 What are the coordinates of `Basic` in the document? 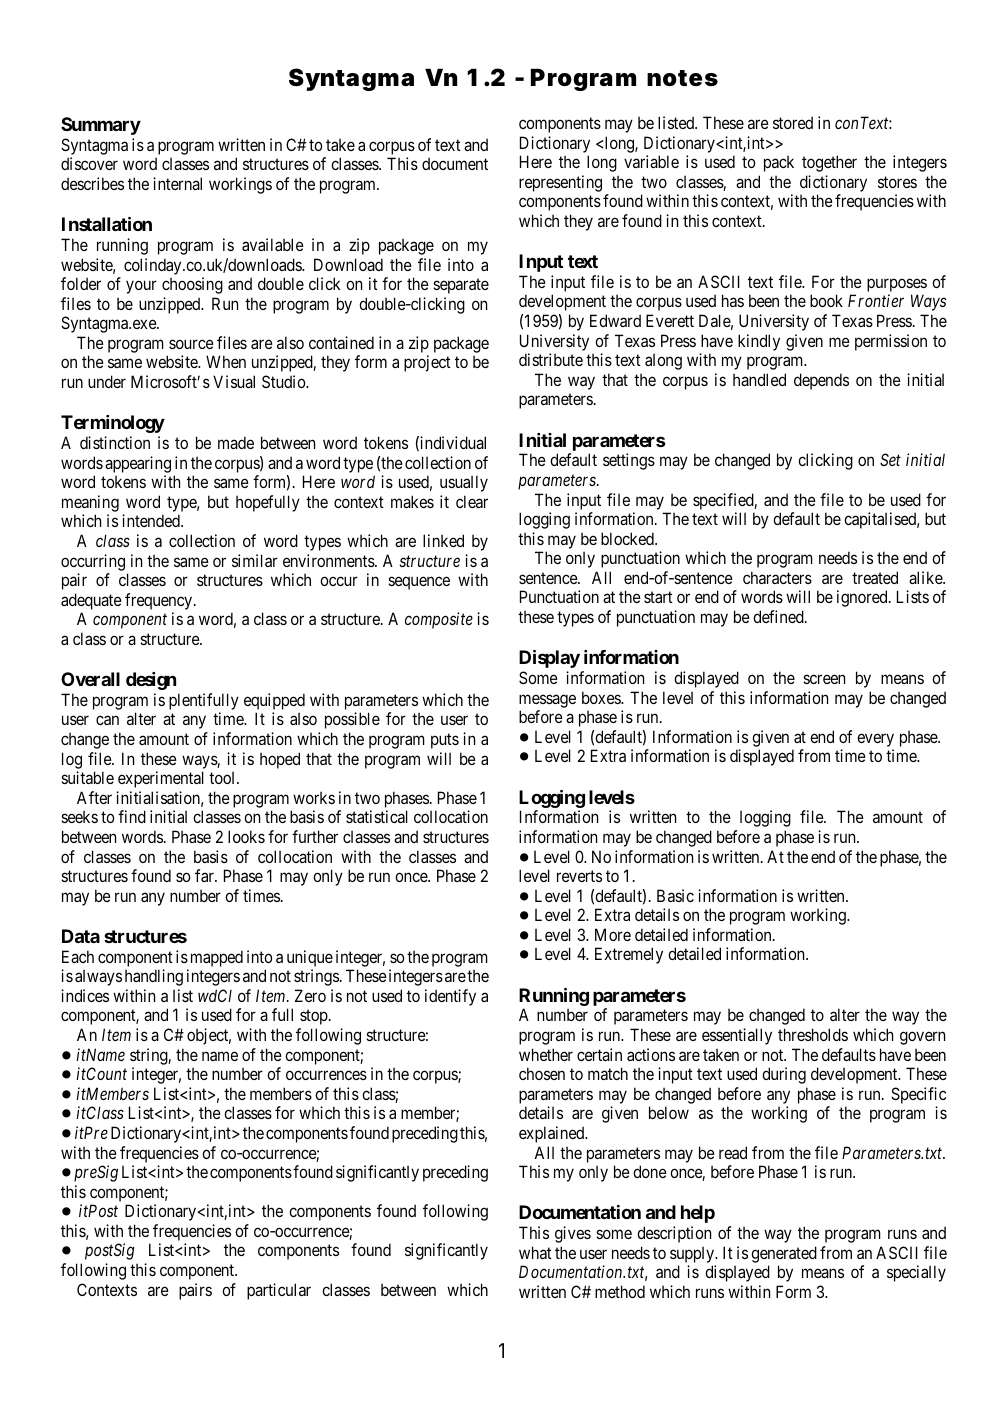 It's located at (675, 895).
